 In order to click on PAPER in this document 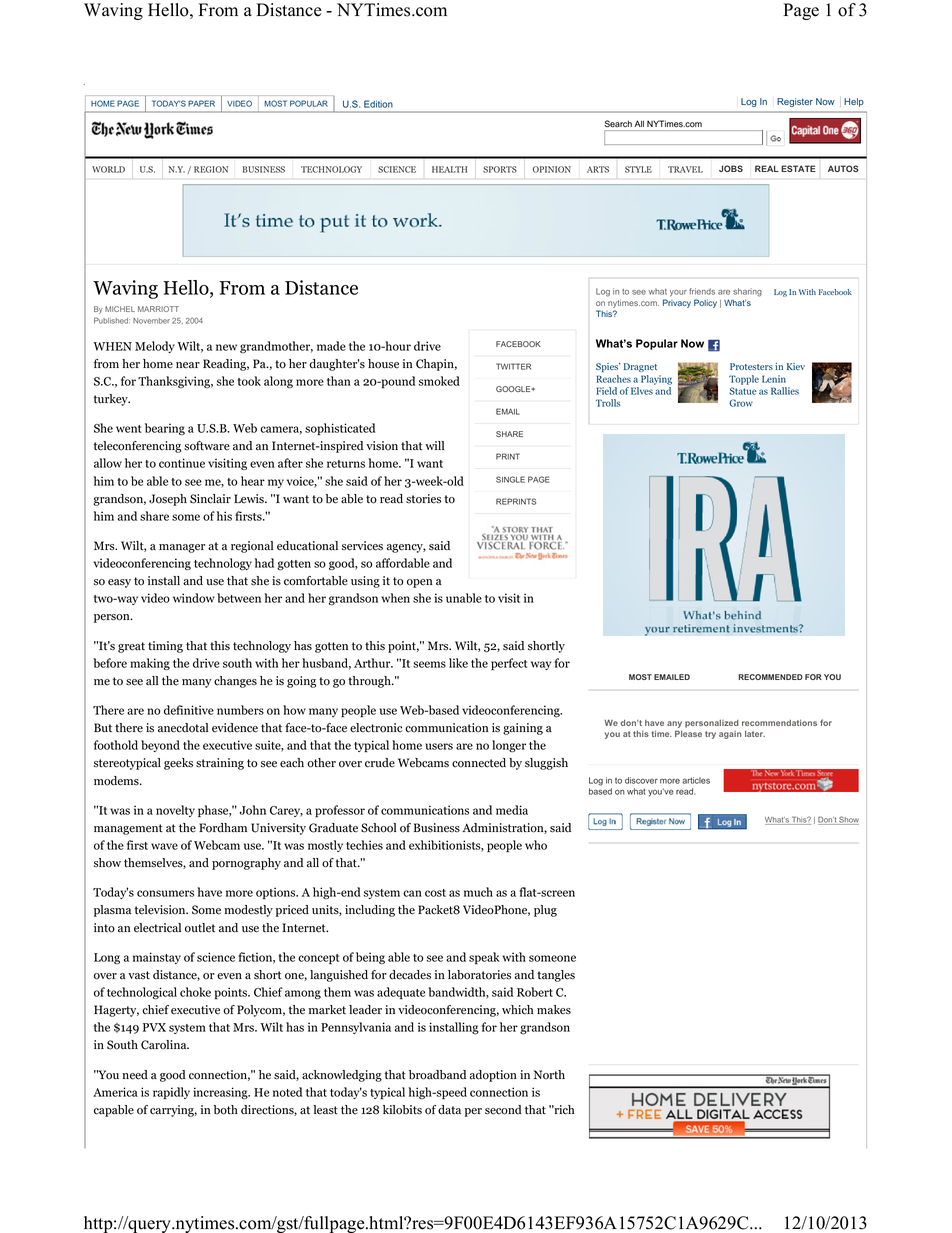, I will do `click(201, 103)`.
